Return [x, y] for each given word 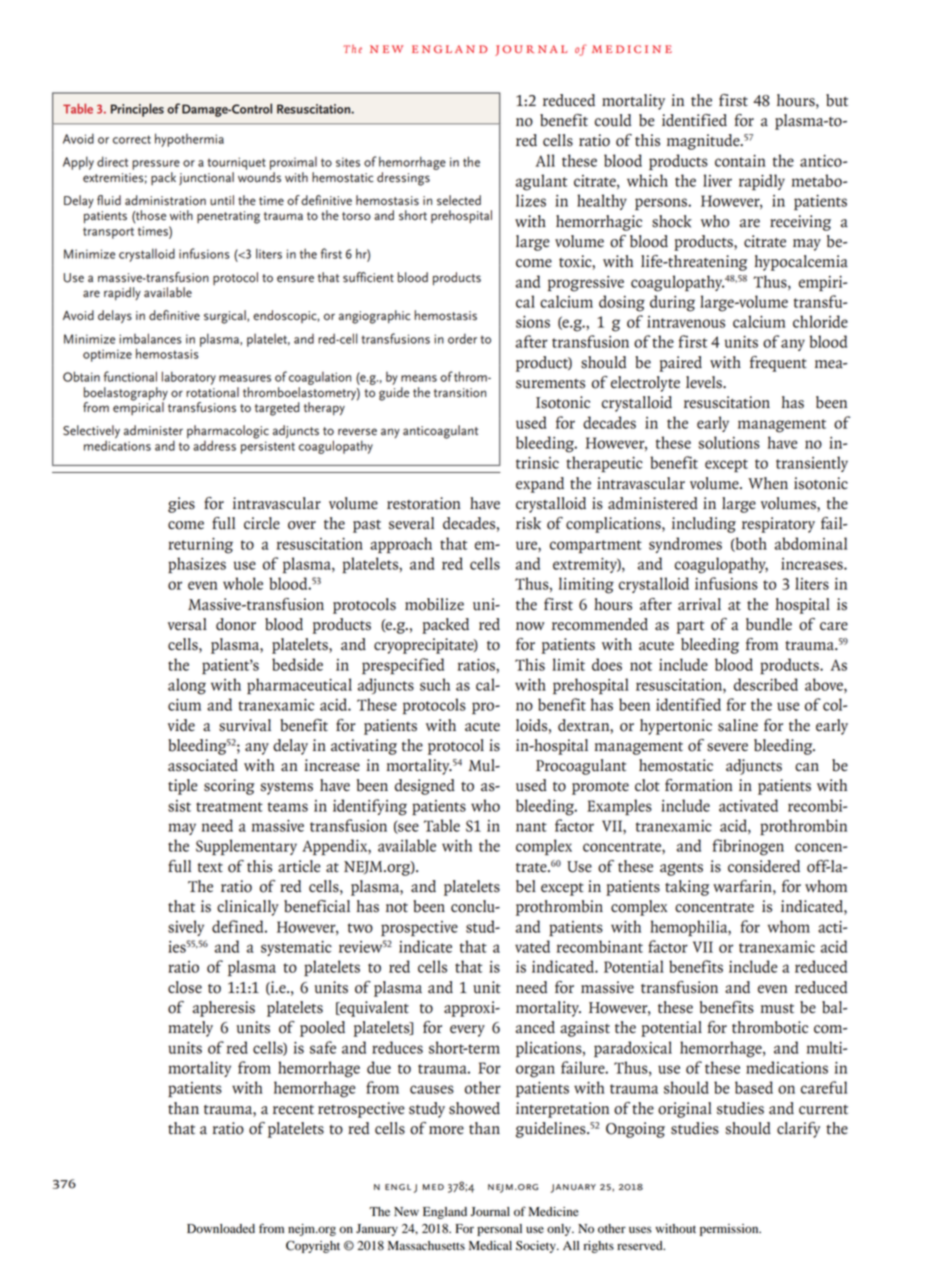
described [766, 684]
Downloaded [221, 1229]
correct [132, 139]
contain [740, 161]
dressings [403, 179]
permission [730, 1230]
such [435, 684]
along [187, 686]
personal [499, 1230]
